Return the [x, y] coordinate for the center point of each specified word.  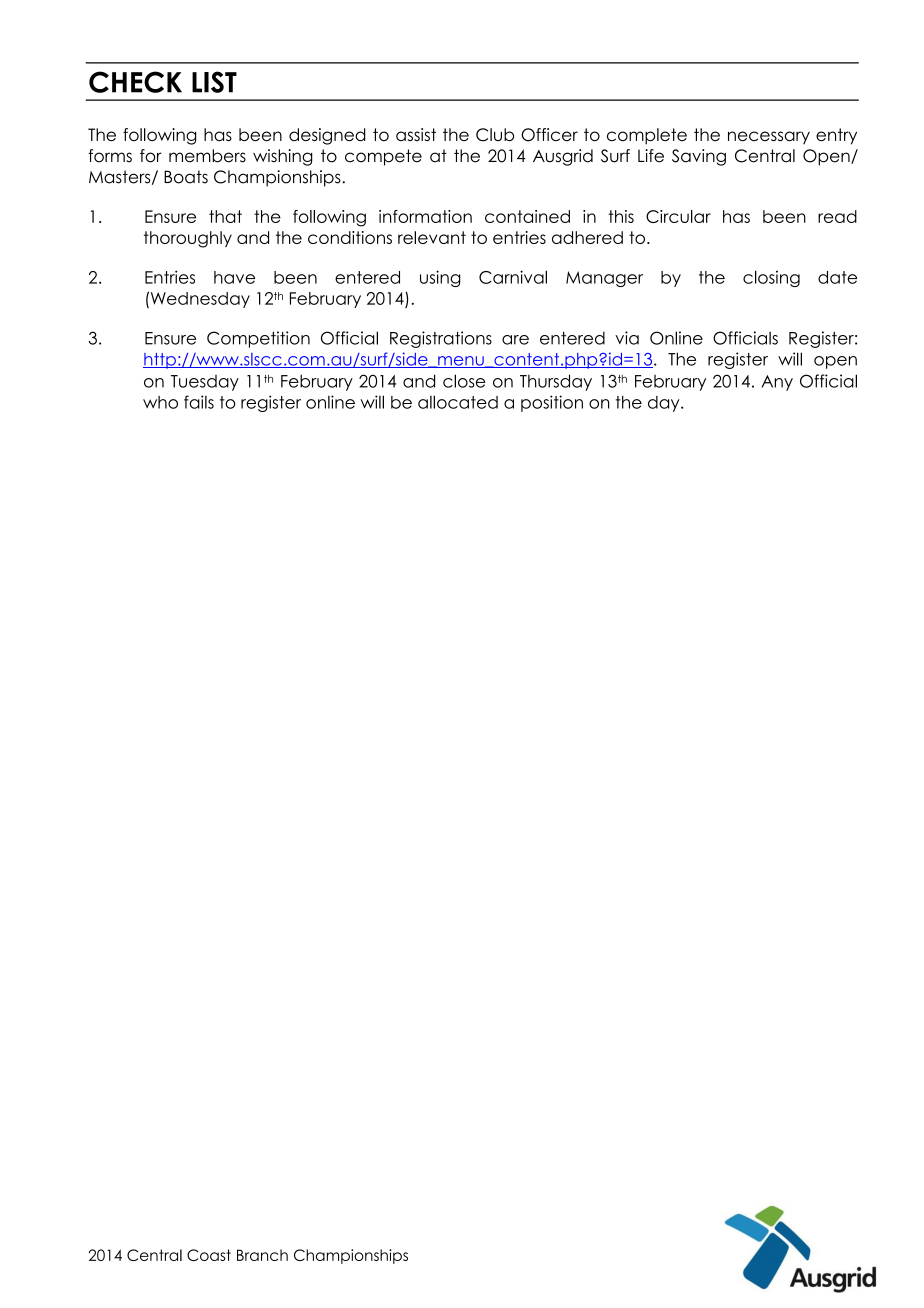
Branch [262, 1255]
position [552, 403]
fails [199, 402]
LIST [214, 82]
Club [495, 135]
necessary [769, 138]
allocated [458, 402]
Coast [209, 1255]
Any [777, 383]
